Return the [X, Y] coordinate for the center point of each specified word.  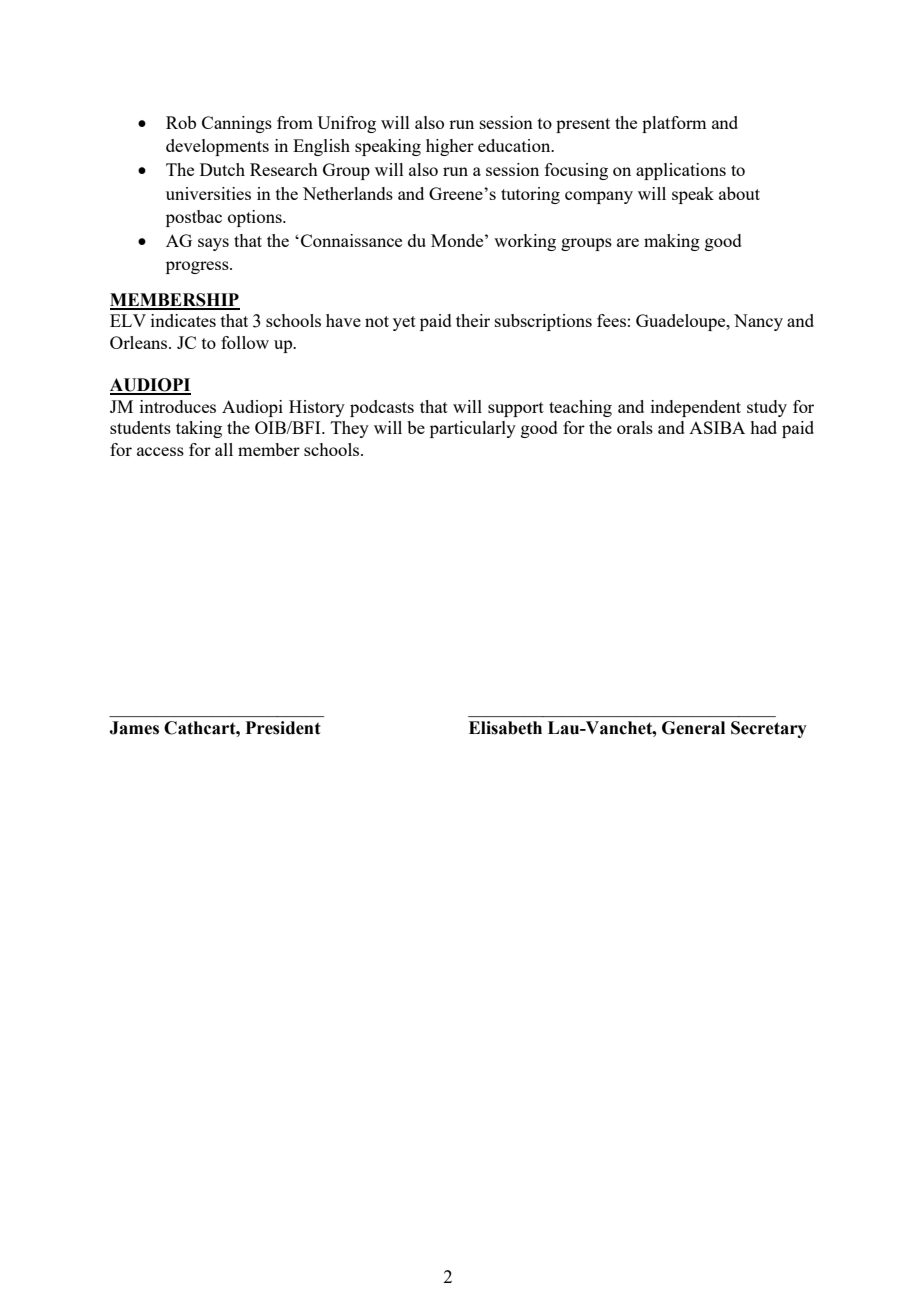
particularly [473, 429]
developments [217, 147]
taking [199, 429]
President [283, 728]
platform [674, 124]
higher [450, 147]
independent [696, 408]
